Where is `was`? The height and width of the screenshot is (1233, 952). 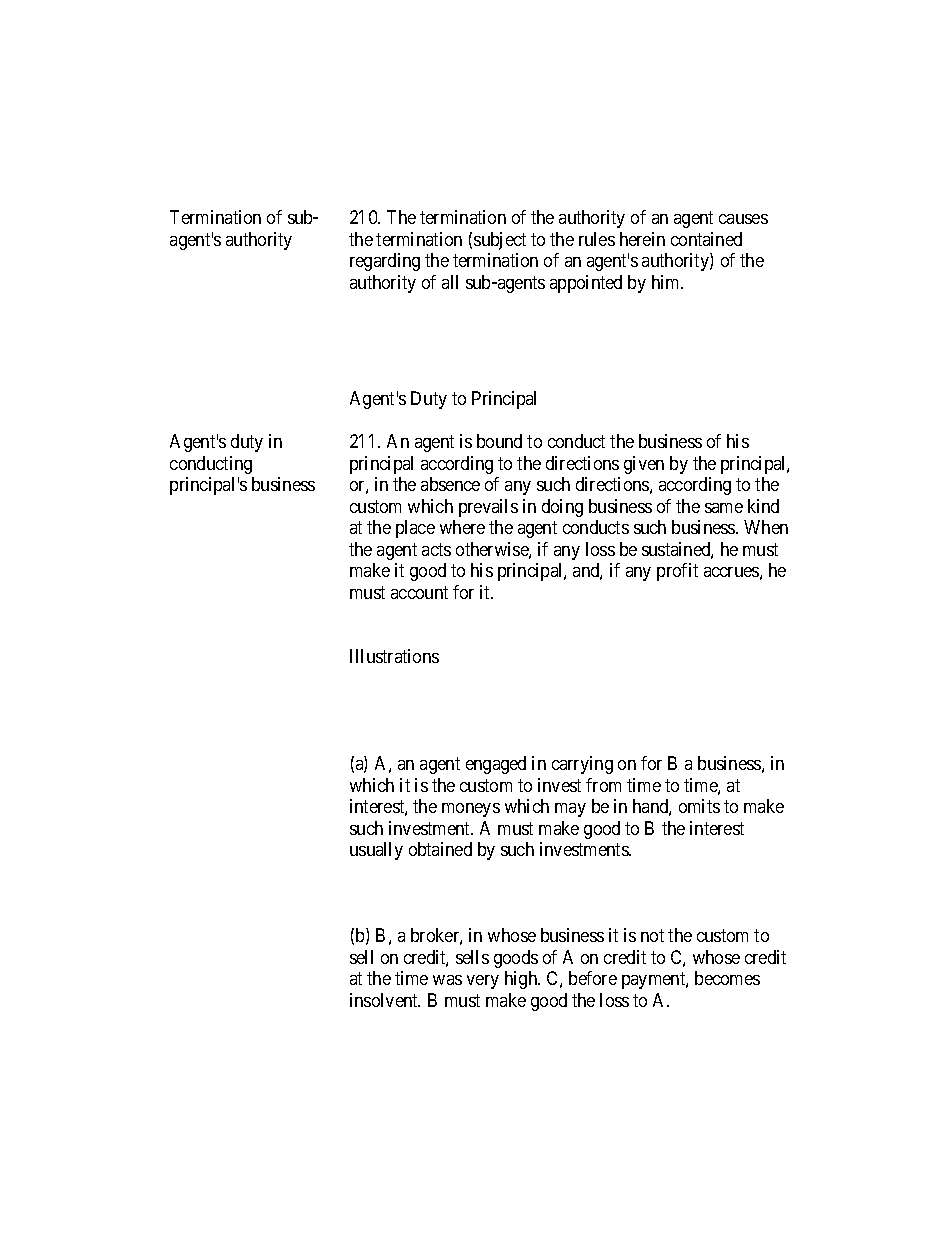
was is located at coordinates (447, 980).
